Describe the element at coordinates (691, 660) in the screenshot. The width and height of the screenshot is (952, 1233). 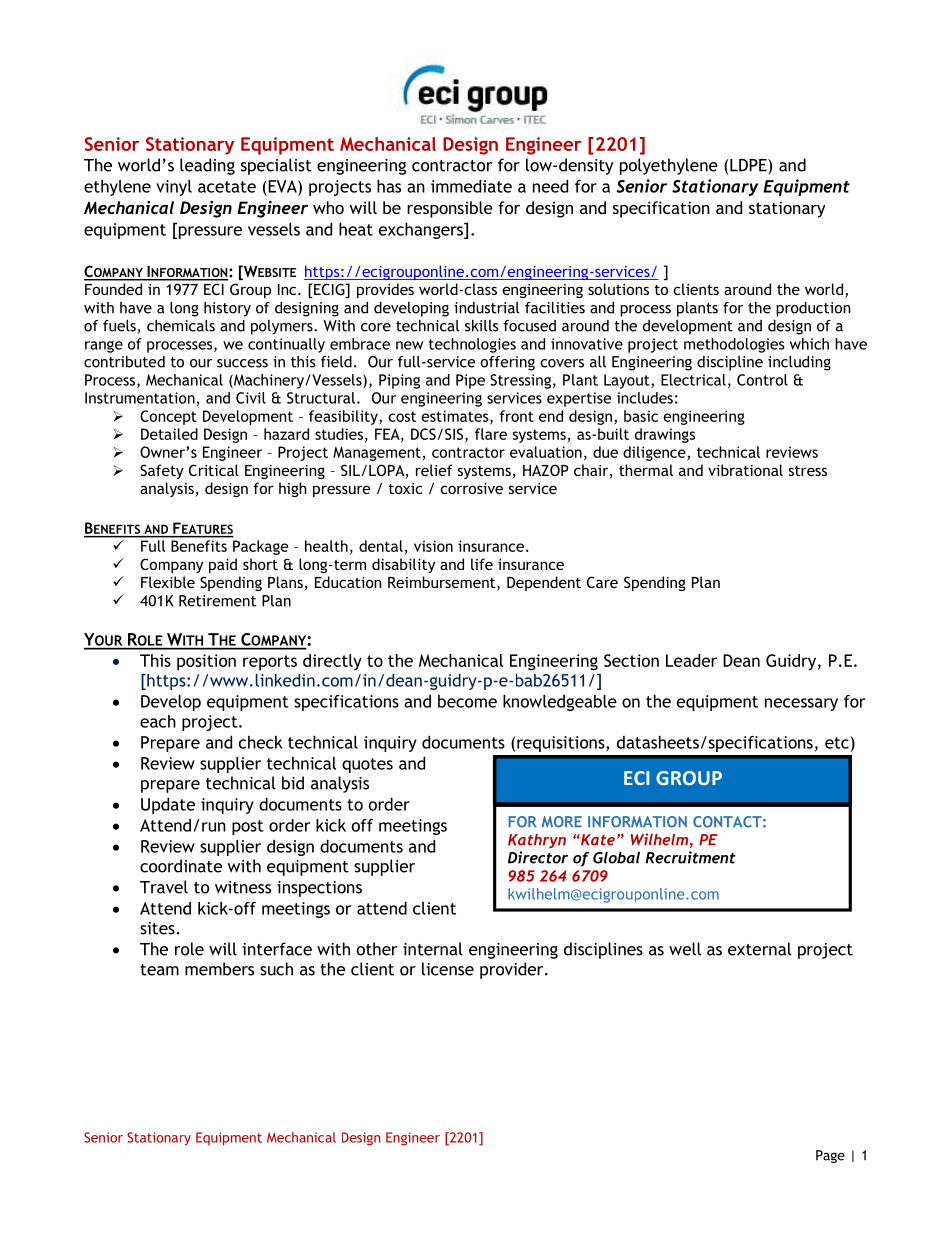
I see `Leader` at that location.
